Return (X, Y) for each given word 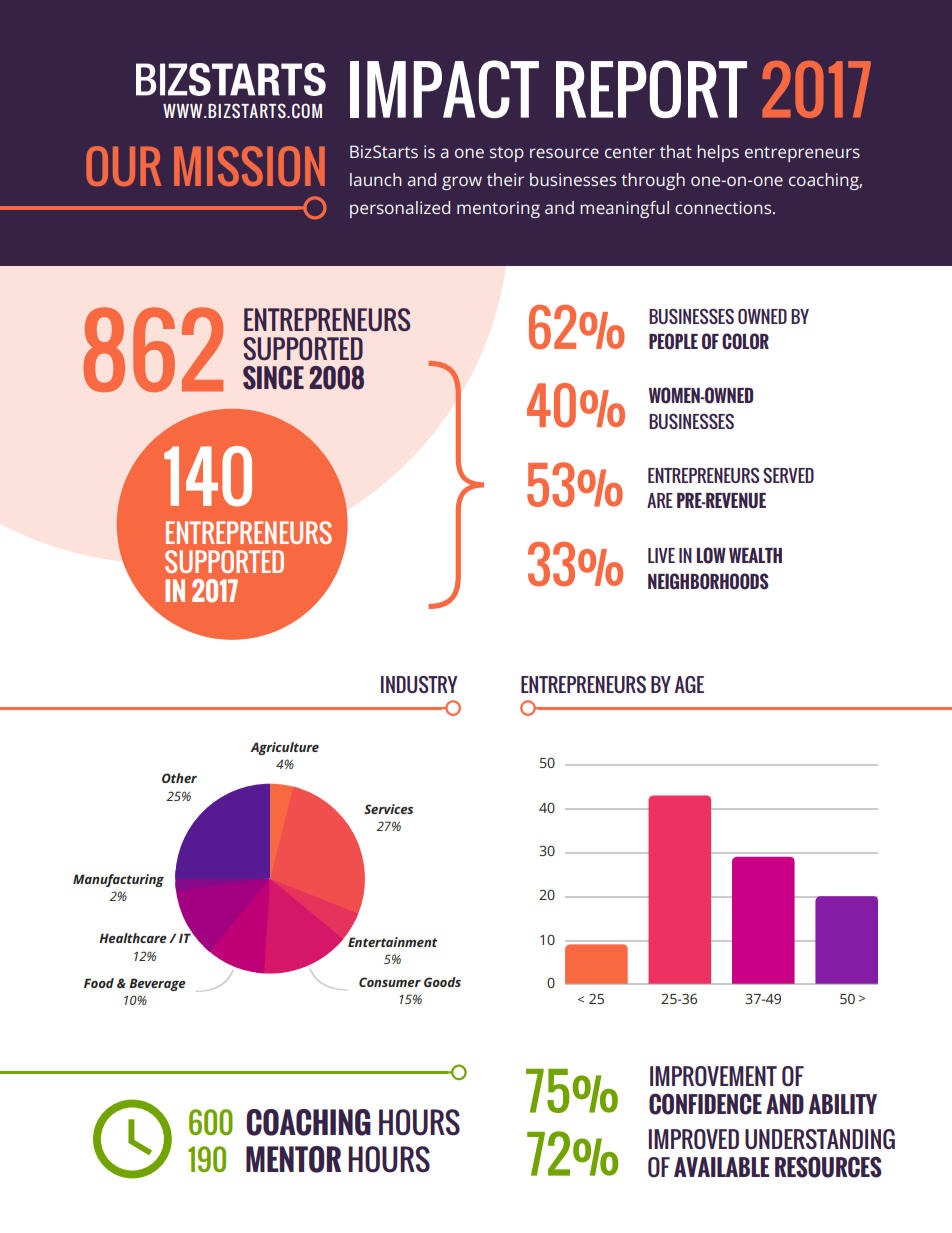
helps (718, 153)
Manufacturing (118, 880)
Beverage (157, 984)
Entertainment (392, 942)
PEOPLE (673, 341)
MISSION (249, 166)
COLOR (745, 341)
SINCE (273, 378)
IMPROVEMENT (713, 1076)
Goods (442, 982)
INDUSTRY (419, 684)
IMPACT (444, 89)
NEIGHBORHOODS (708, 581)
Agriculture (284, 748)
